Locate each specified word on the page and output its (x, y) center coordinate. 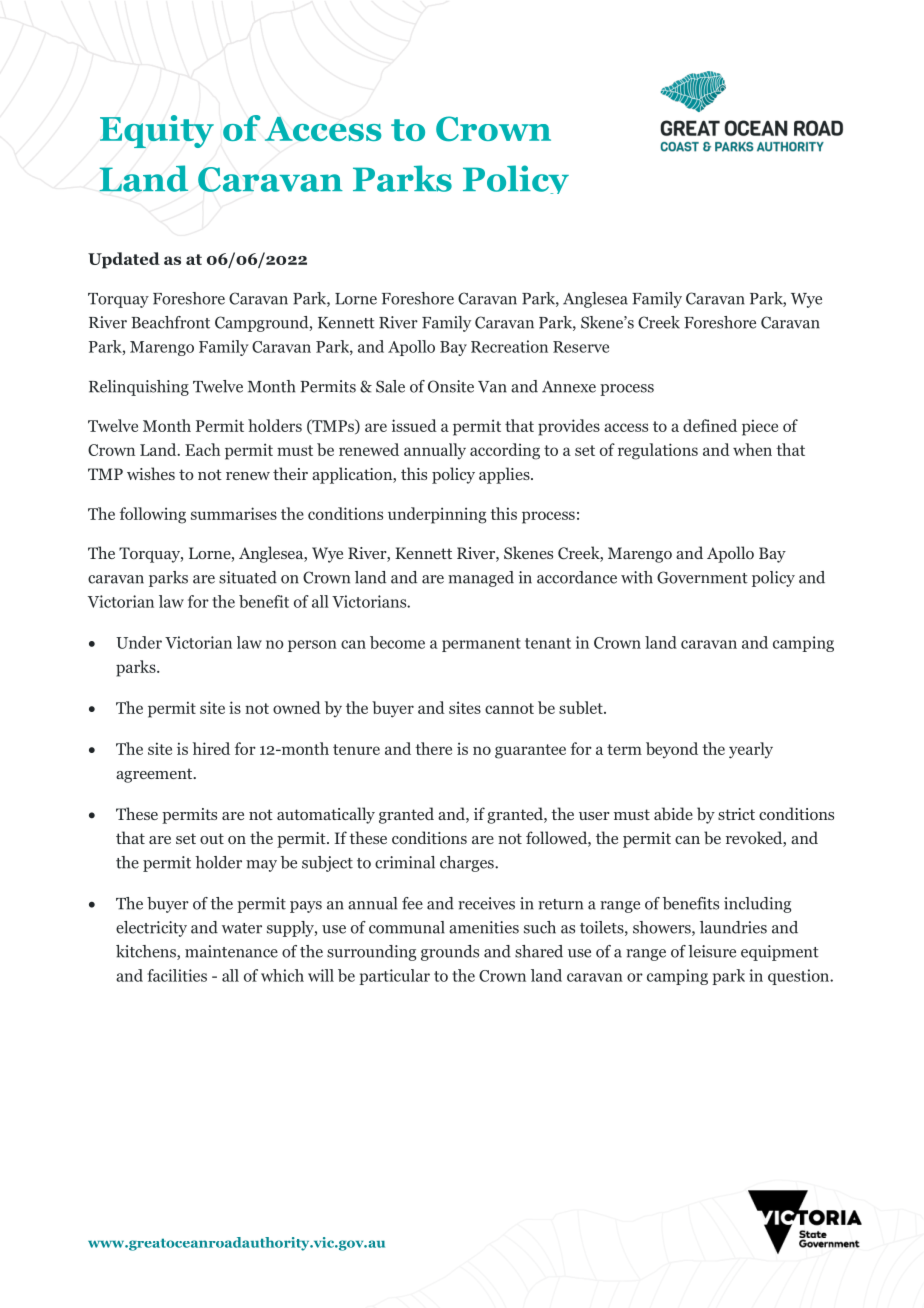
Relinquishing (139, 388)
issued (414, 425)
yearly (751, 750)
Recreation (509, 346)
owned (297, 707)
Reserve (581, 347)
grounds (450, 953)
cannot (509, 708)
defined (710, 425)
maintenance (231, 951)
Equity (157, 131)
